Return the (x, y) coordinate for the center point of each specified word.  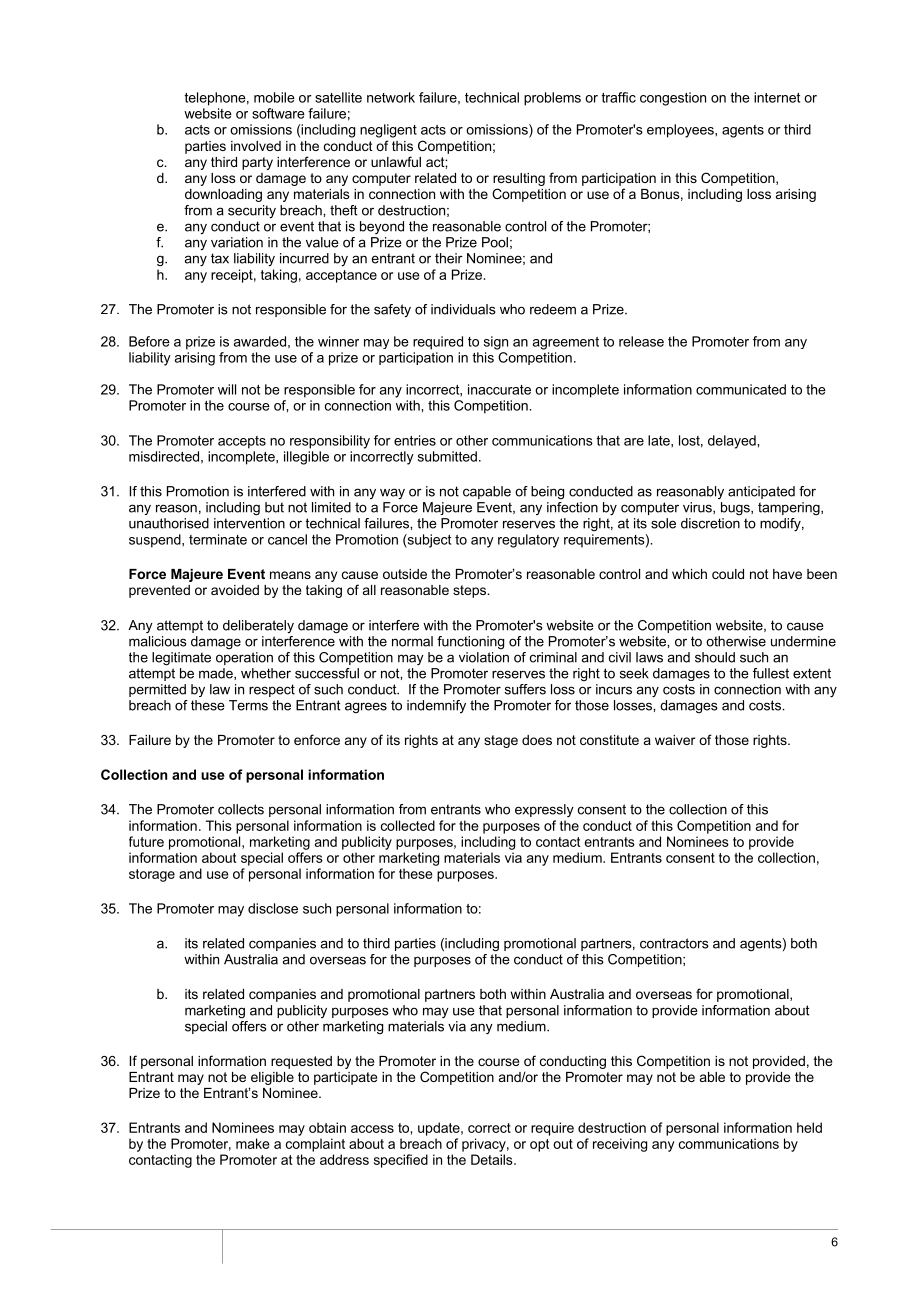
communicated (741, 389)
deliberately (258, 626)
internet (777, 97)
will (227, 389)
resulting (519, 179)
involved (256, 146)
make (253, 1143)
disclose (273, 908)
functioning (470, 642)
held (809, 1127)
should (715, 657)
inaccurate (499, 389)
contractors (674, 943)
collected (408, 825)
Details (493, 1159)
